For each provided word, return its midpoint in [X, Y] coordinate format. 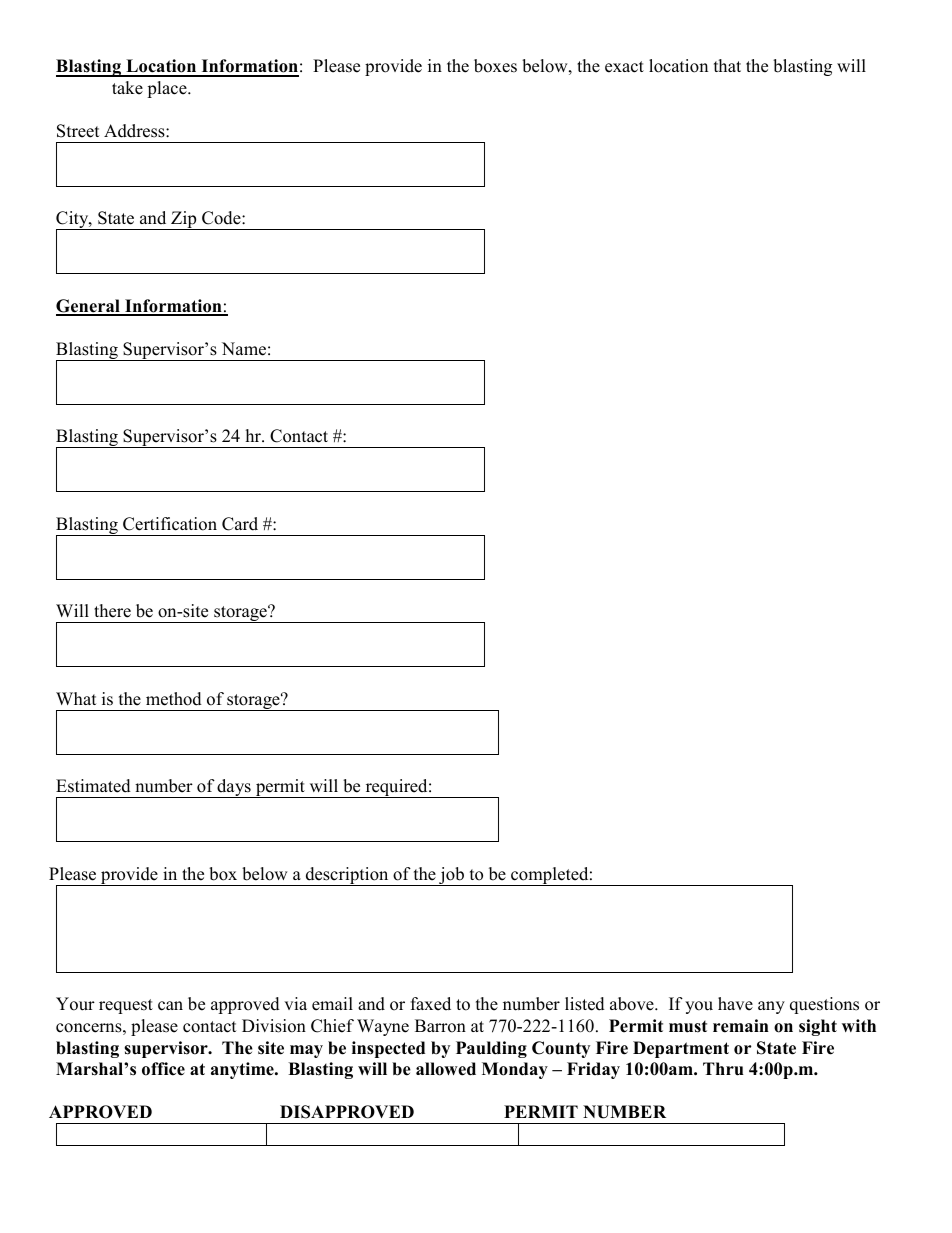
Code [222, 218]
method [174, 699]
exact [624, 67]
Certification [170, 524]
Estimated [93, 786]
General [89, 307]
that [727, 65]
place [168, 89]
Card [240, 524]
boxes [495, 66]
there [112, 611]
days [234, 788]
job [451, 876]
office [163, 1069]
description [347, 876]
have [735, 1004]
